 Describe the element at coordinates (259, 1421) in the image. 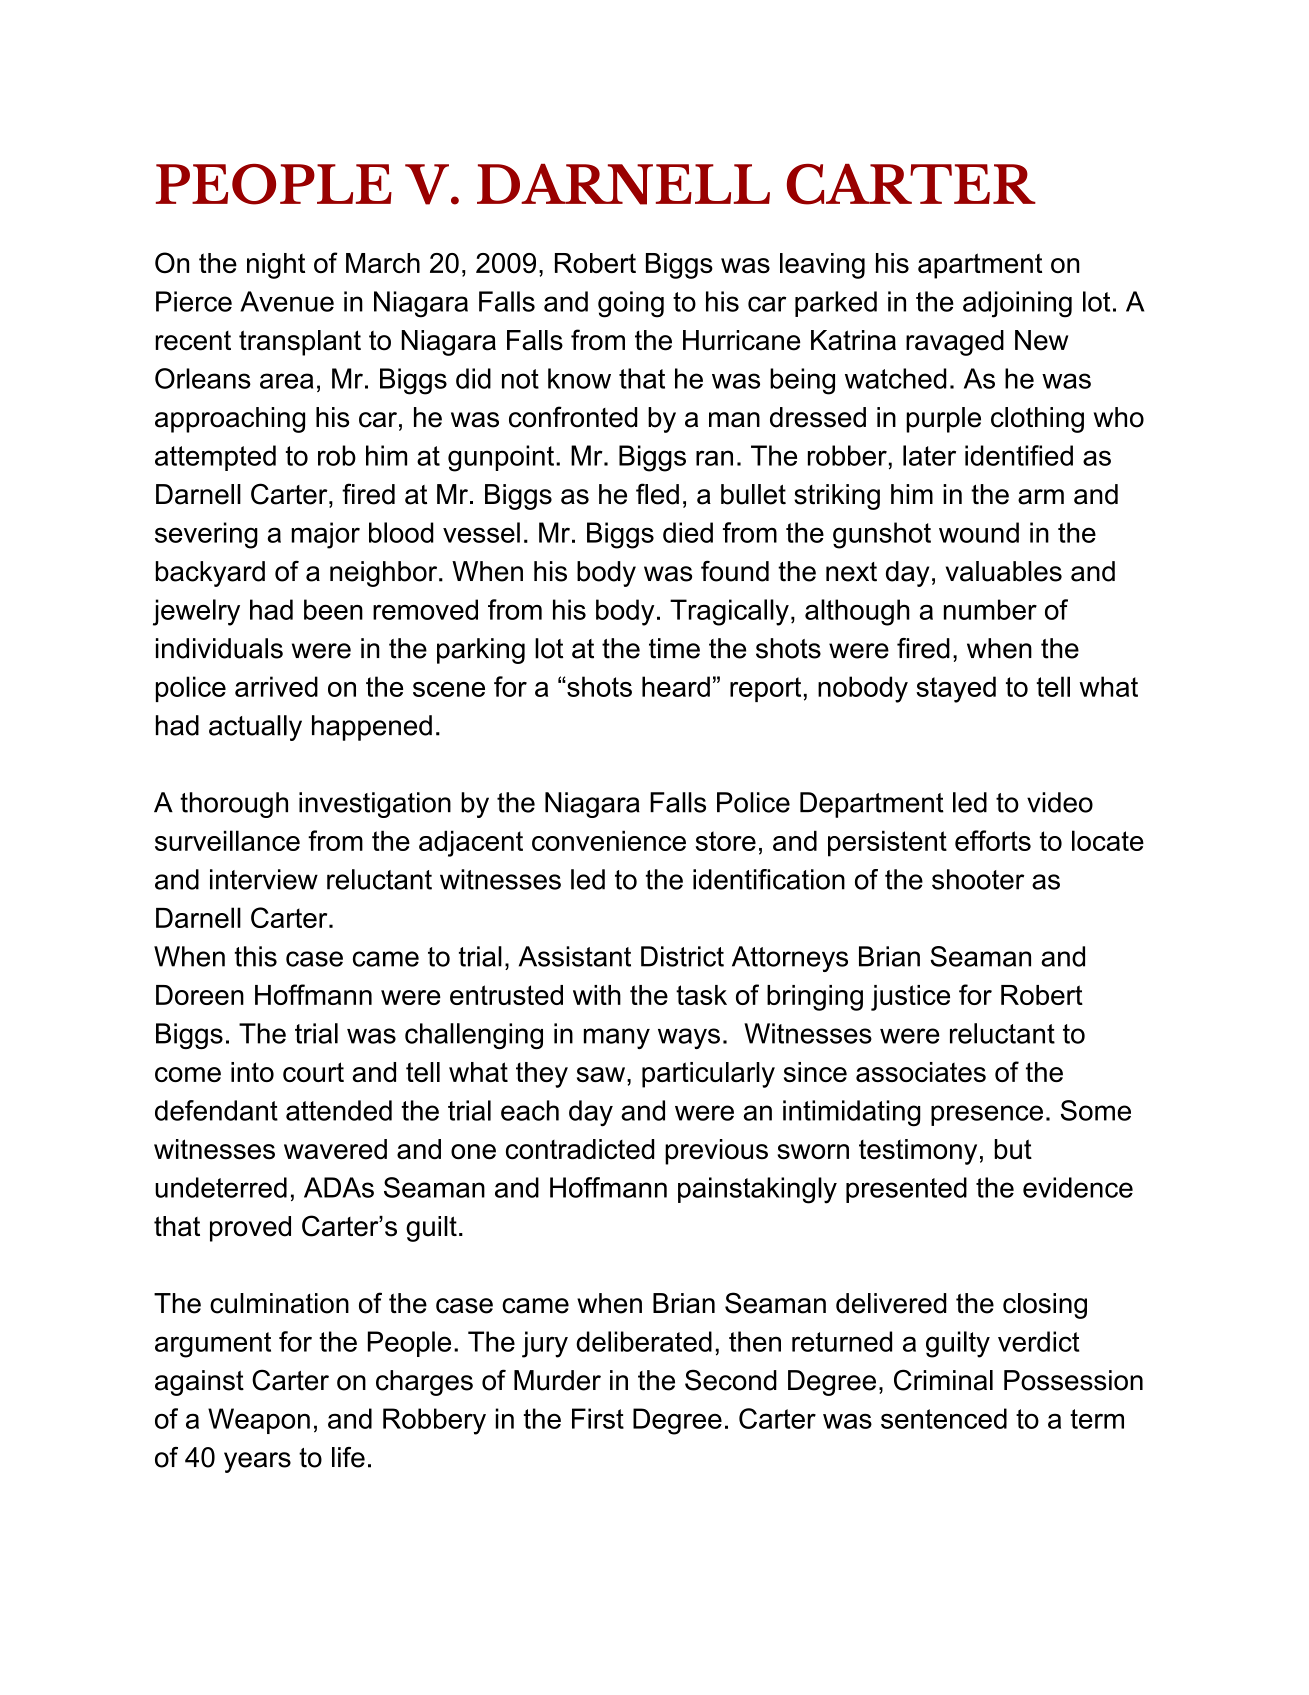

I see `Weapon` at that location.
